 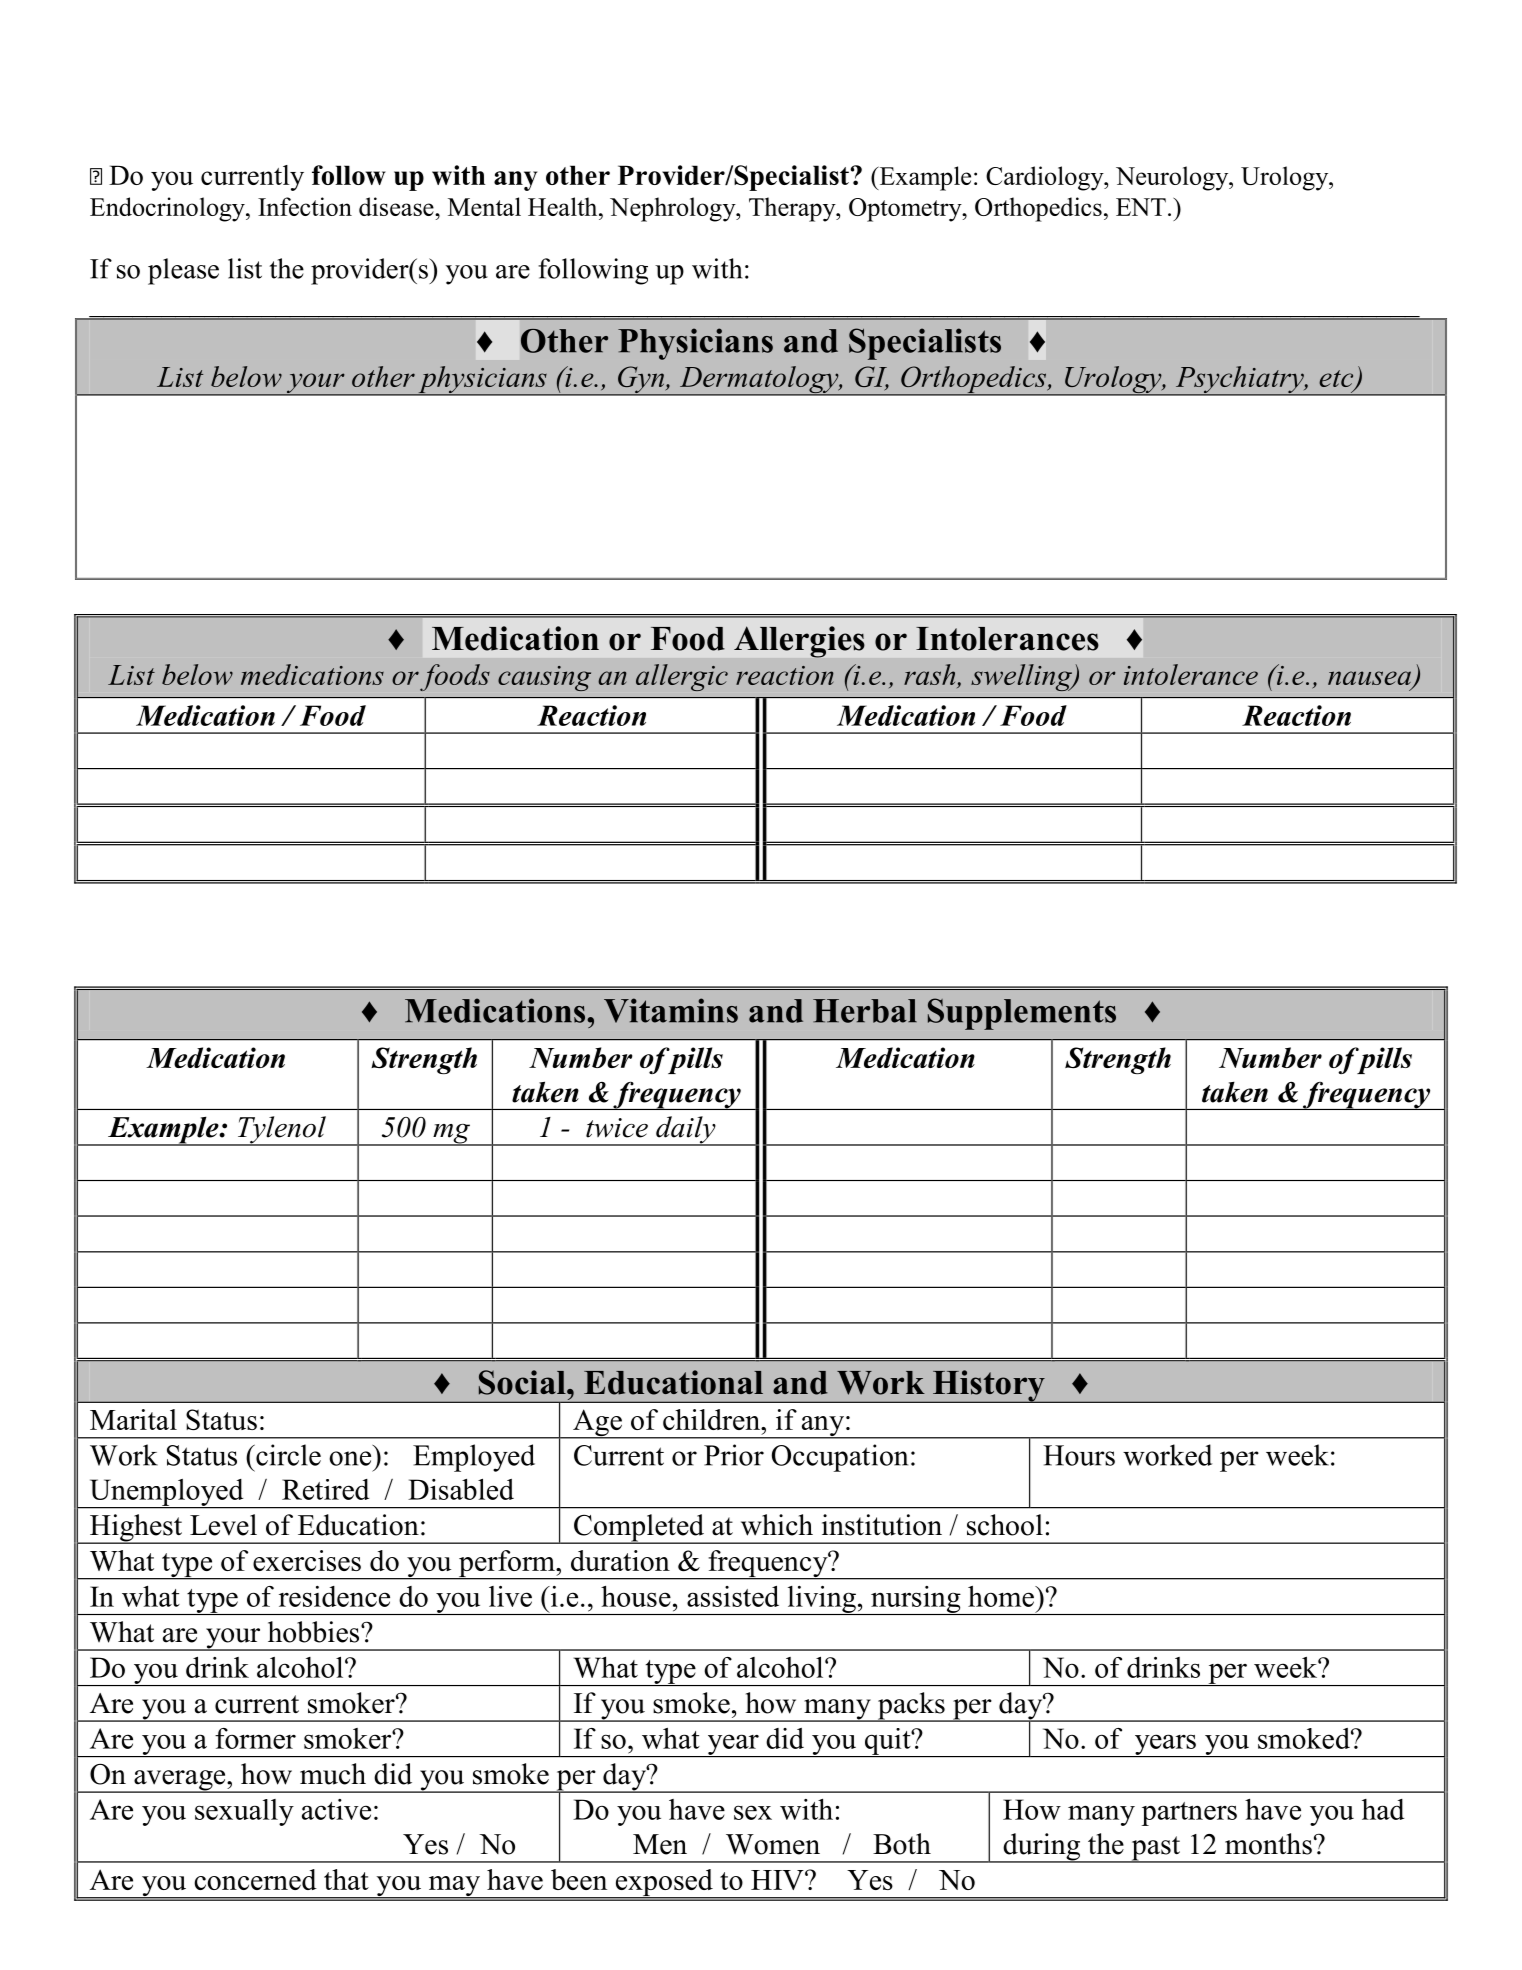 What do you see at coordinates (244, 1812) in the document?
I see `sexually` at bounding box center [244, 1812].
